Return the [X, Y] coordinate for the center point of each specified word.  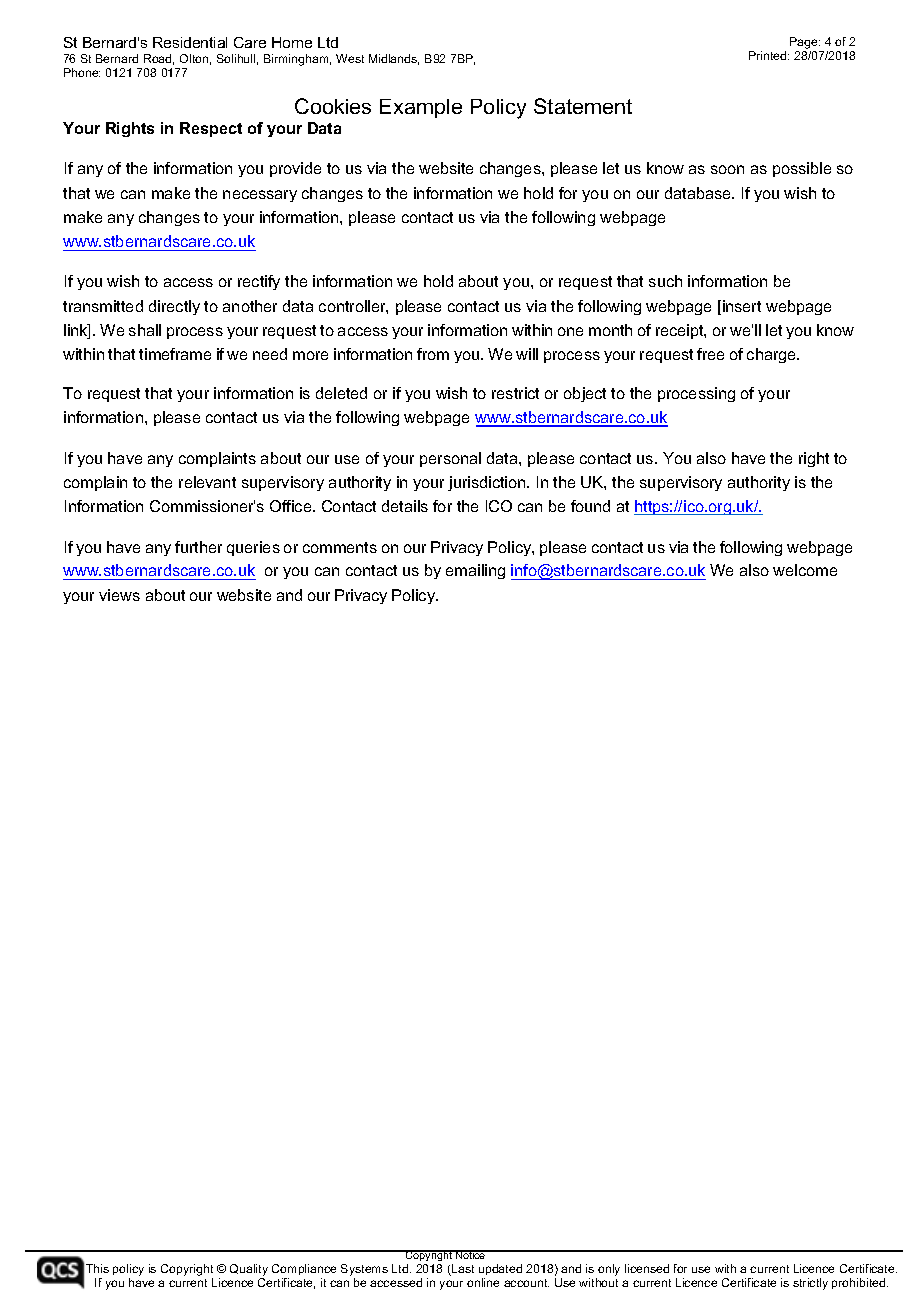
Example [421, 108]
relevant [207, 482]
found [590, 506]
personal [450, 459]
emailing [475, 571]
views [119, 595]
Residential [190, 42]
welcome [805, 570]
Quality [249, 1271]
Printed [769, 55]
